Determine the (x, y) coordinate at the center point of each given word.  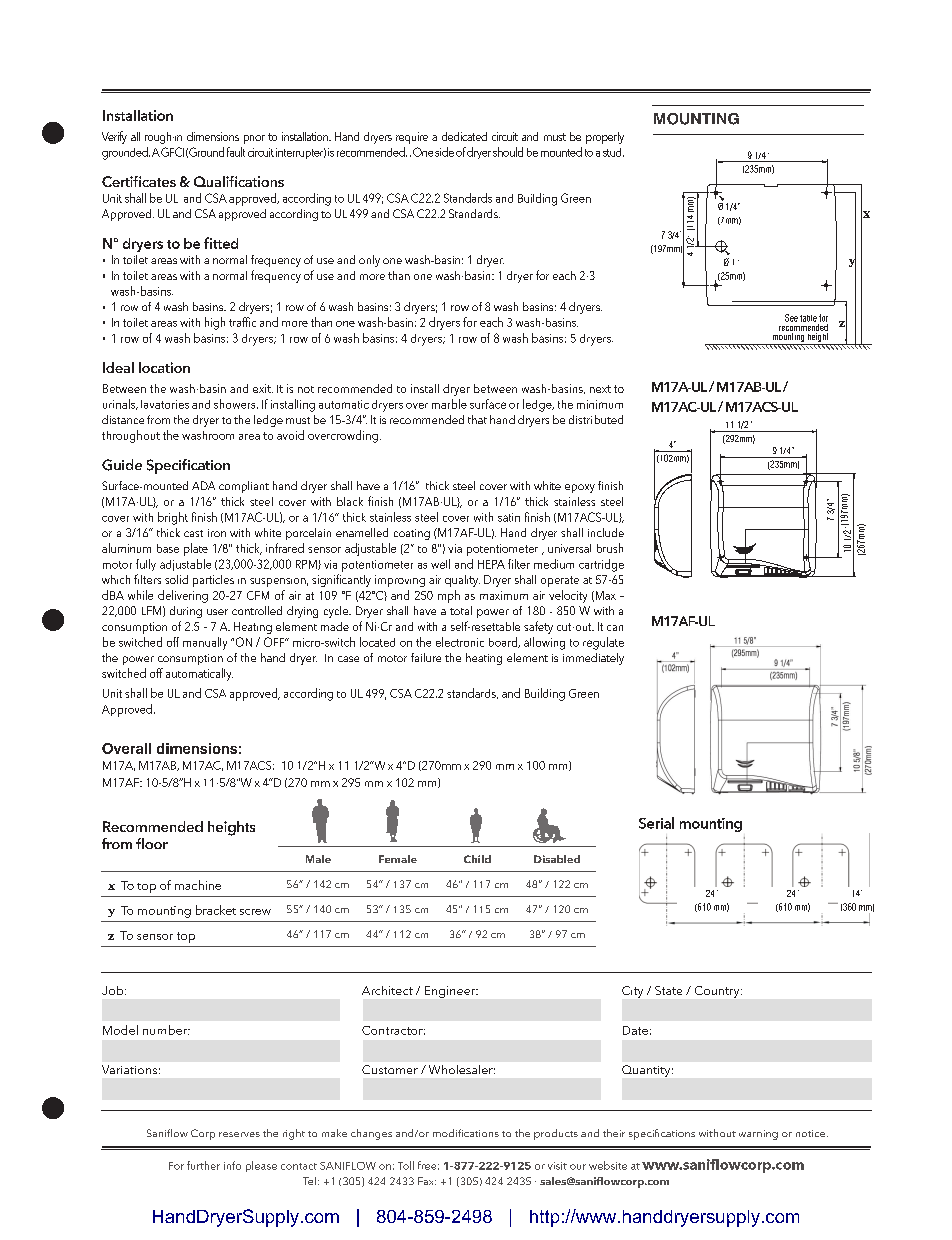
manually (205, 643)
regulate (603, 643)
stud (613, 152)
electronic (460, 642)
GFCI (172, 152)
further (203, 1165)
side (444, 152)
